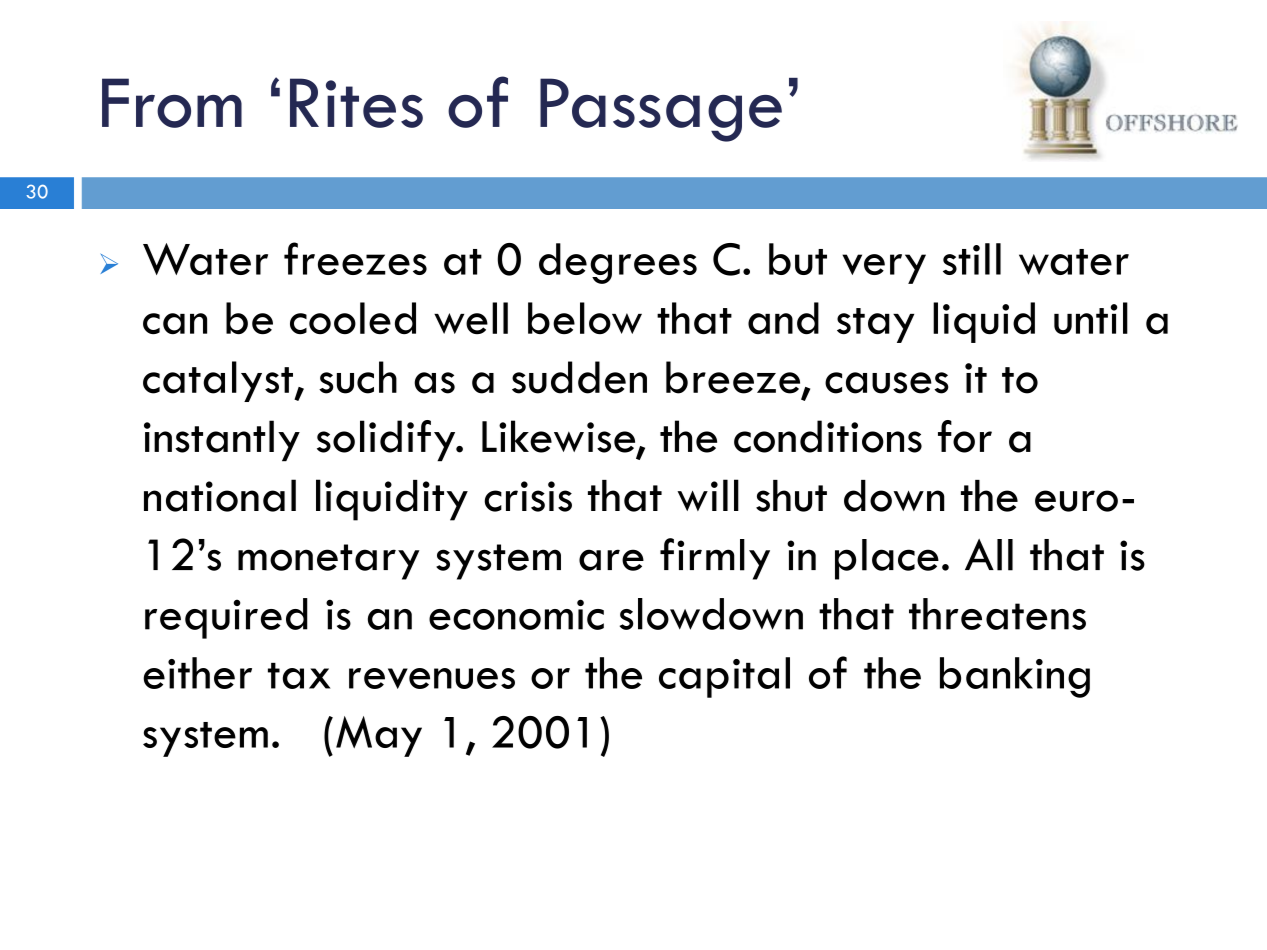 The width and height of the document is (1267, 950). Describe the element at coordinates (379, 736) in the document. I see `May` at that location.
